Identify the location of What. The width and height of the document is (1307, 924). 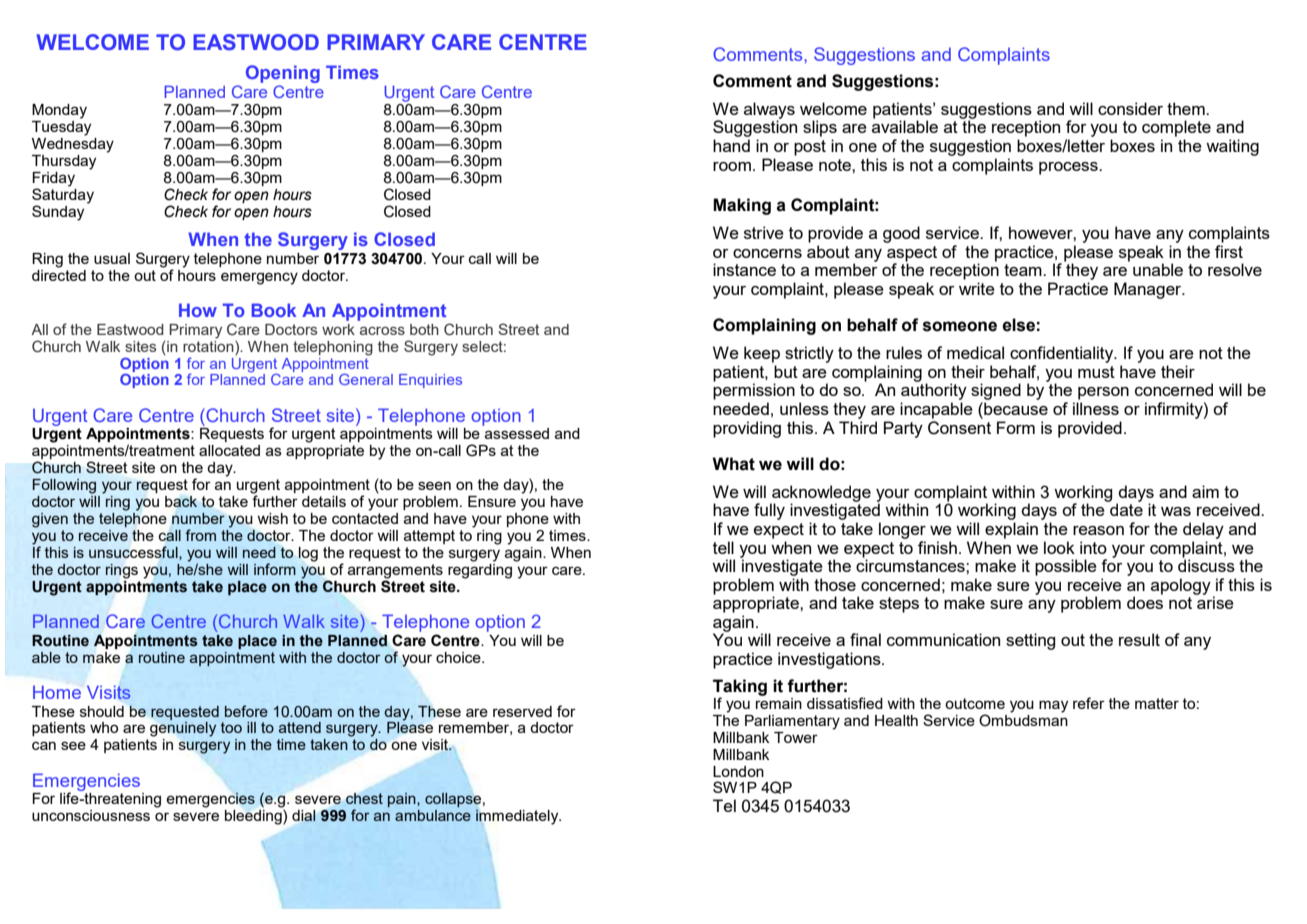
(733, 464).
